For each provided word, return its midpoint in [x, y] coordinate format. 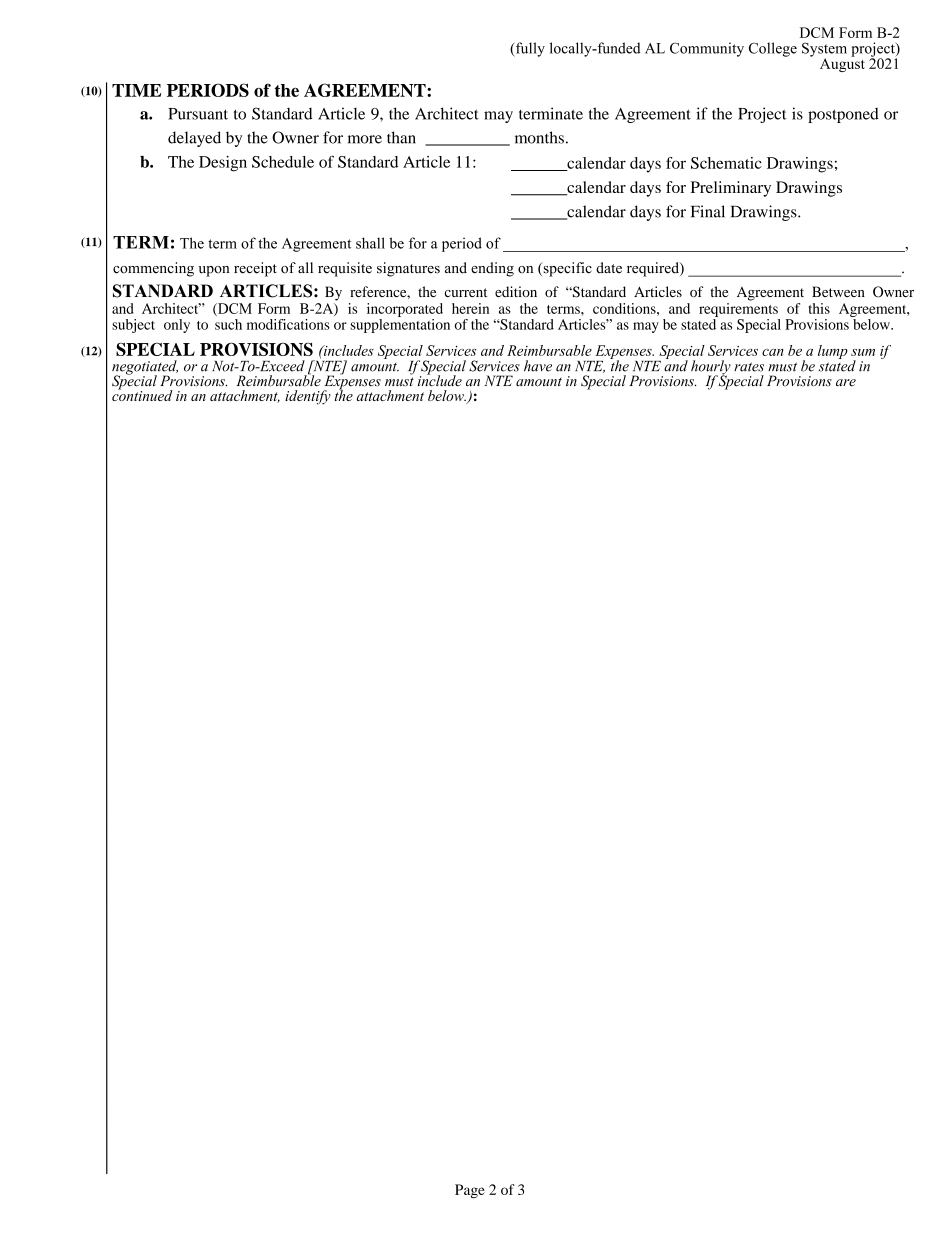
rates [749, 367]
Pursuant [198, 114]
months [539, 137]
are [846, 383]
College [773, 49]
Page [470, 1191]
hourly [711, 368]
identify [308, 397]
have [538, 366]
